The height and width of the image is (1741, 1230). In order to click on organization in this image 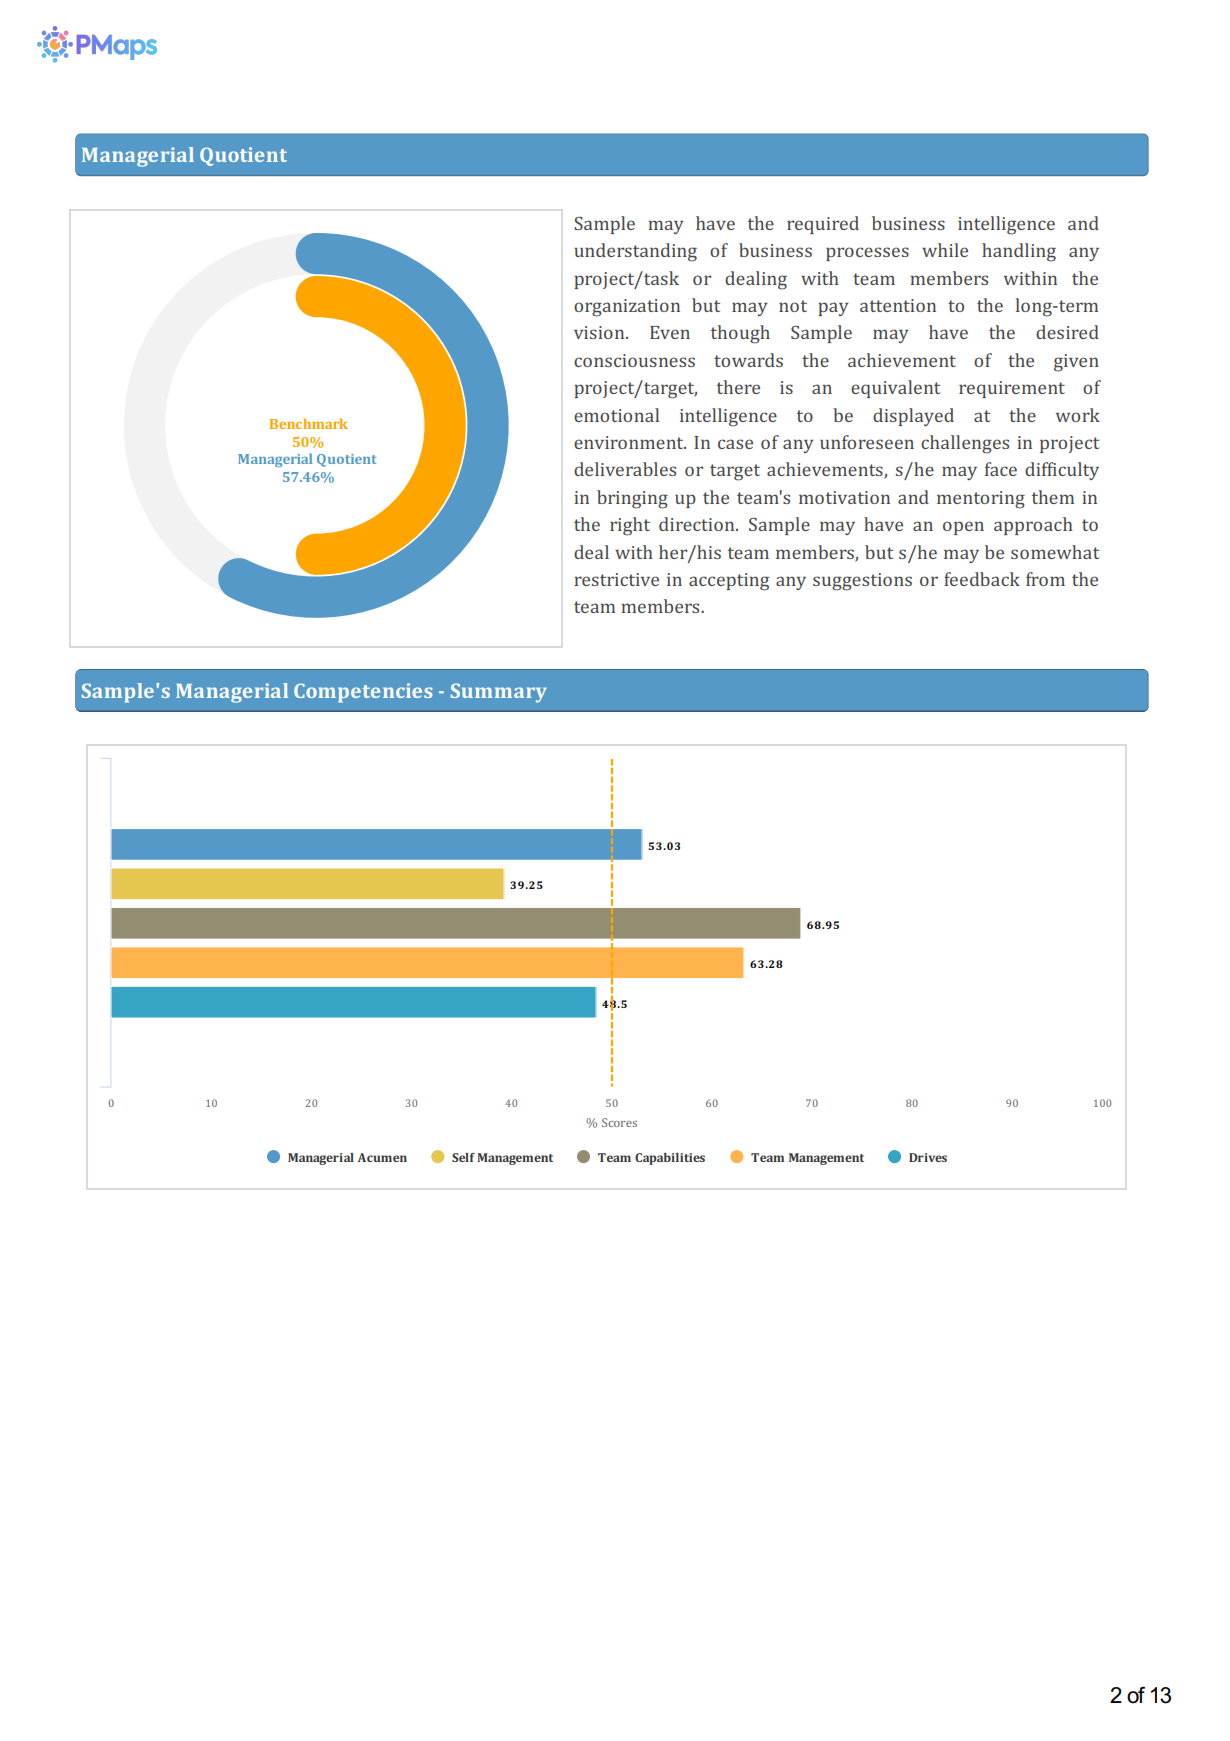, I will do `click(627, 308)`.
